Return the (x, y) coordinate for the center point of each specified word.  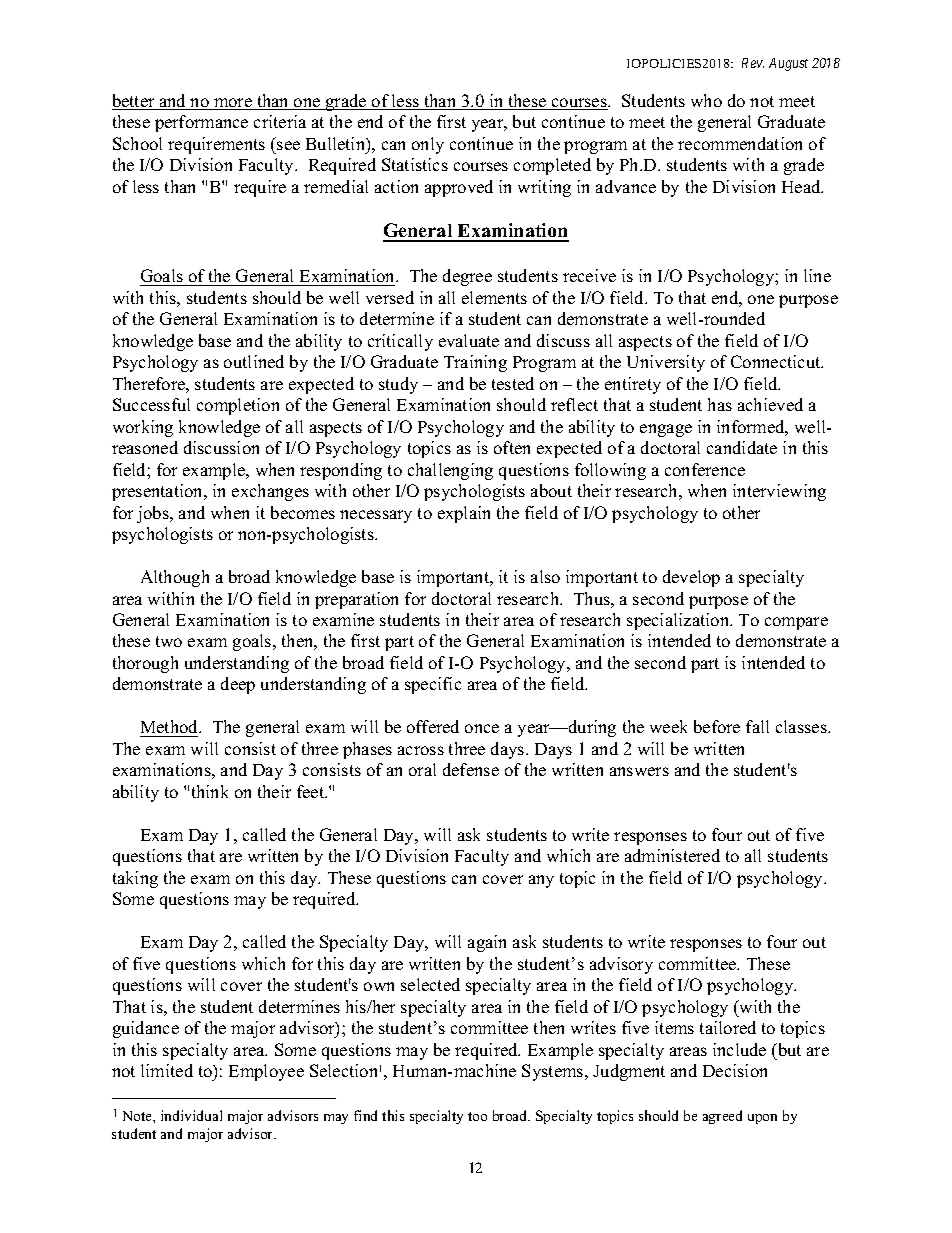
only (428, 145)
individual (191, 1115)
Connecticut (777, 361)
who (706, 100)
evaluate (469, 340)
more (233, 104)
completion (238, 406)
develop (691, 578)
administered (672, 855)
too (477, 1116)
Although (175, 578)
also (545, 576)
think (210, 791)
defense (471, 769)
